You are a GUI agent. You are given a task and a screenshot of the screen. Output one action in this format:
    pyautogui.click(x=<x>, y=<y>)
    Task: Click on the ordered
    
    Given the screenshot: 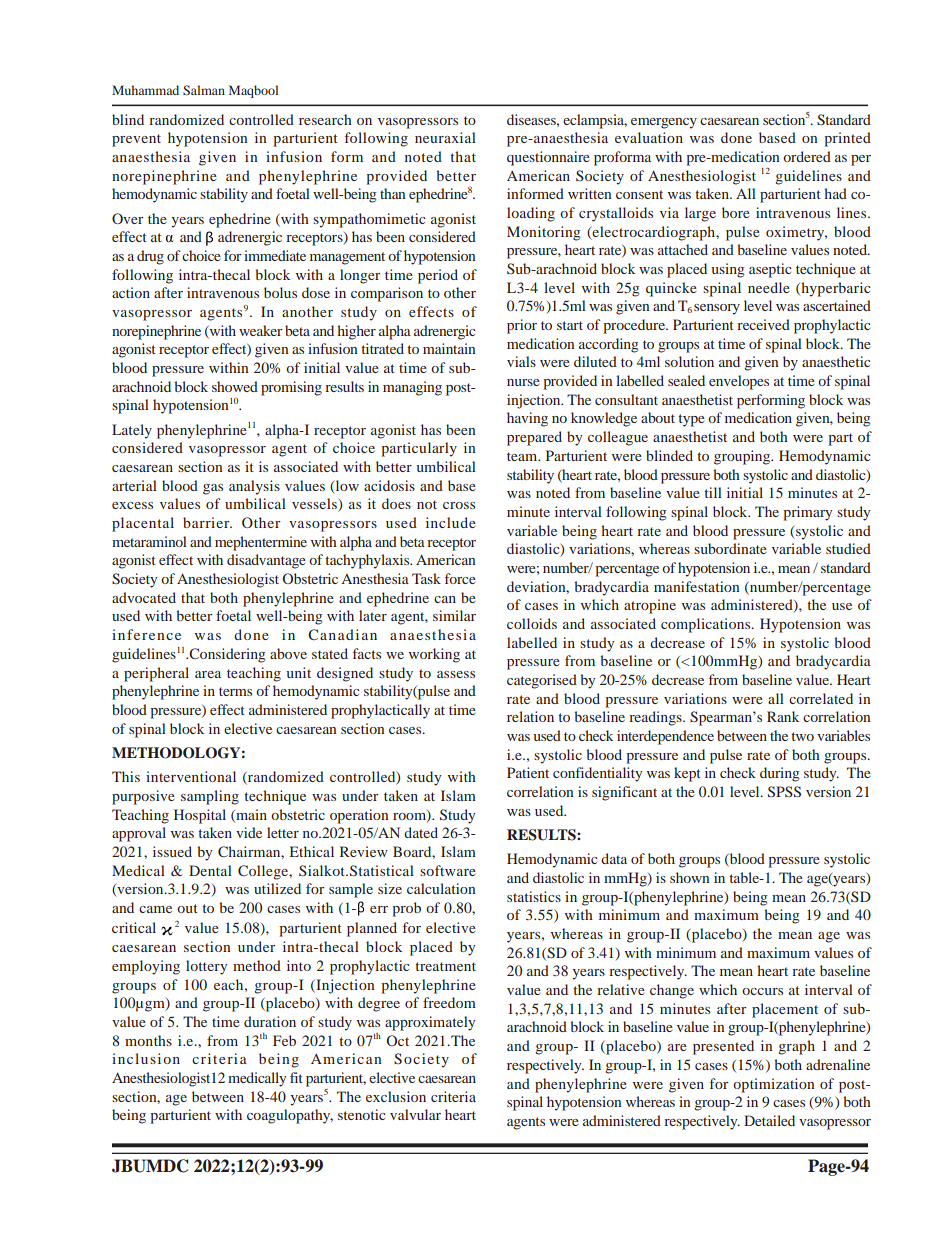 What is the action you would take?
    pyautogui.click(x=807, y=156)
